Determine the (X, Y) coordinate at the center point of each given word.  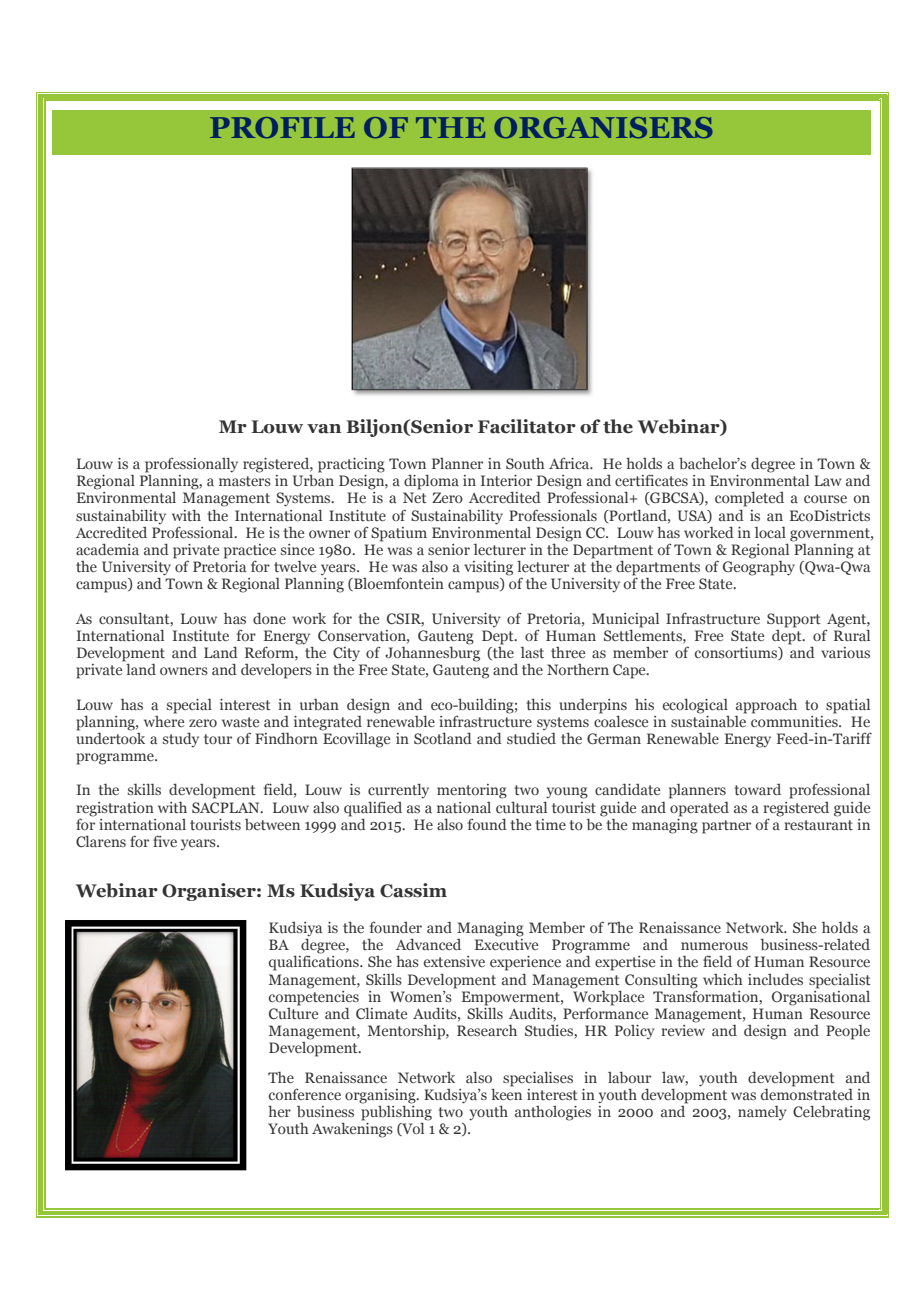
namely (762, 1112)
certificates (651, 480)
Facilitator (527, 426)
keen (506, 1093)
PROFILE (282, 127)
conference (305, 1094)
